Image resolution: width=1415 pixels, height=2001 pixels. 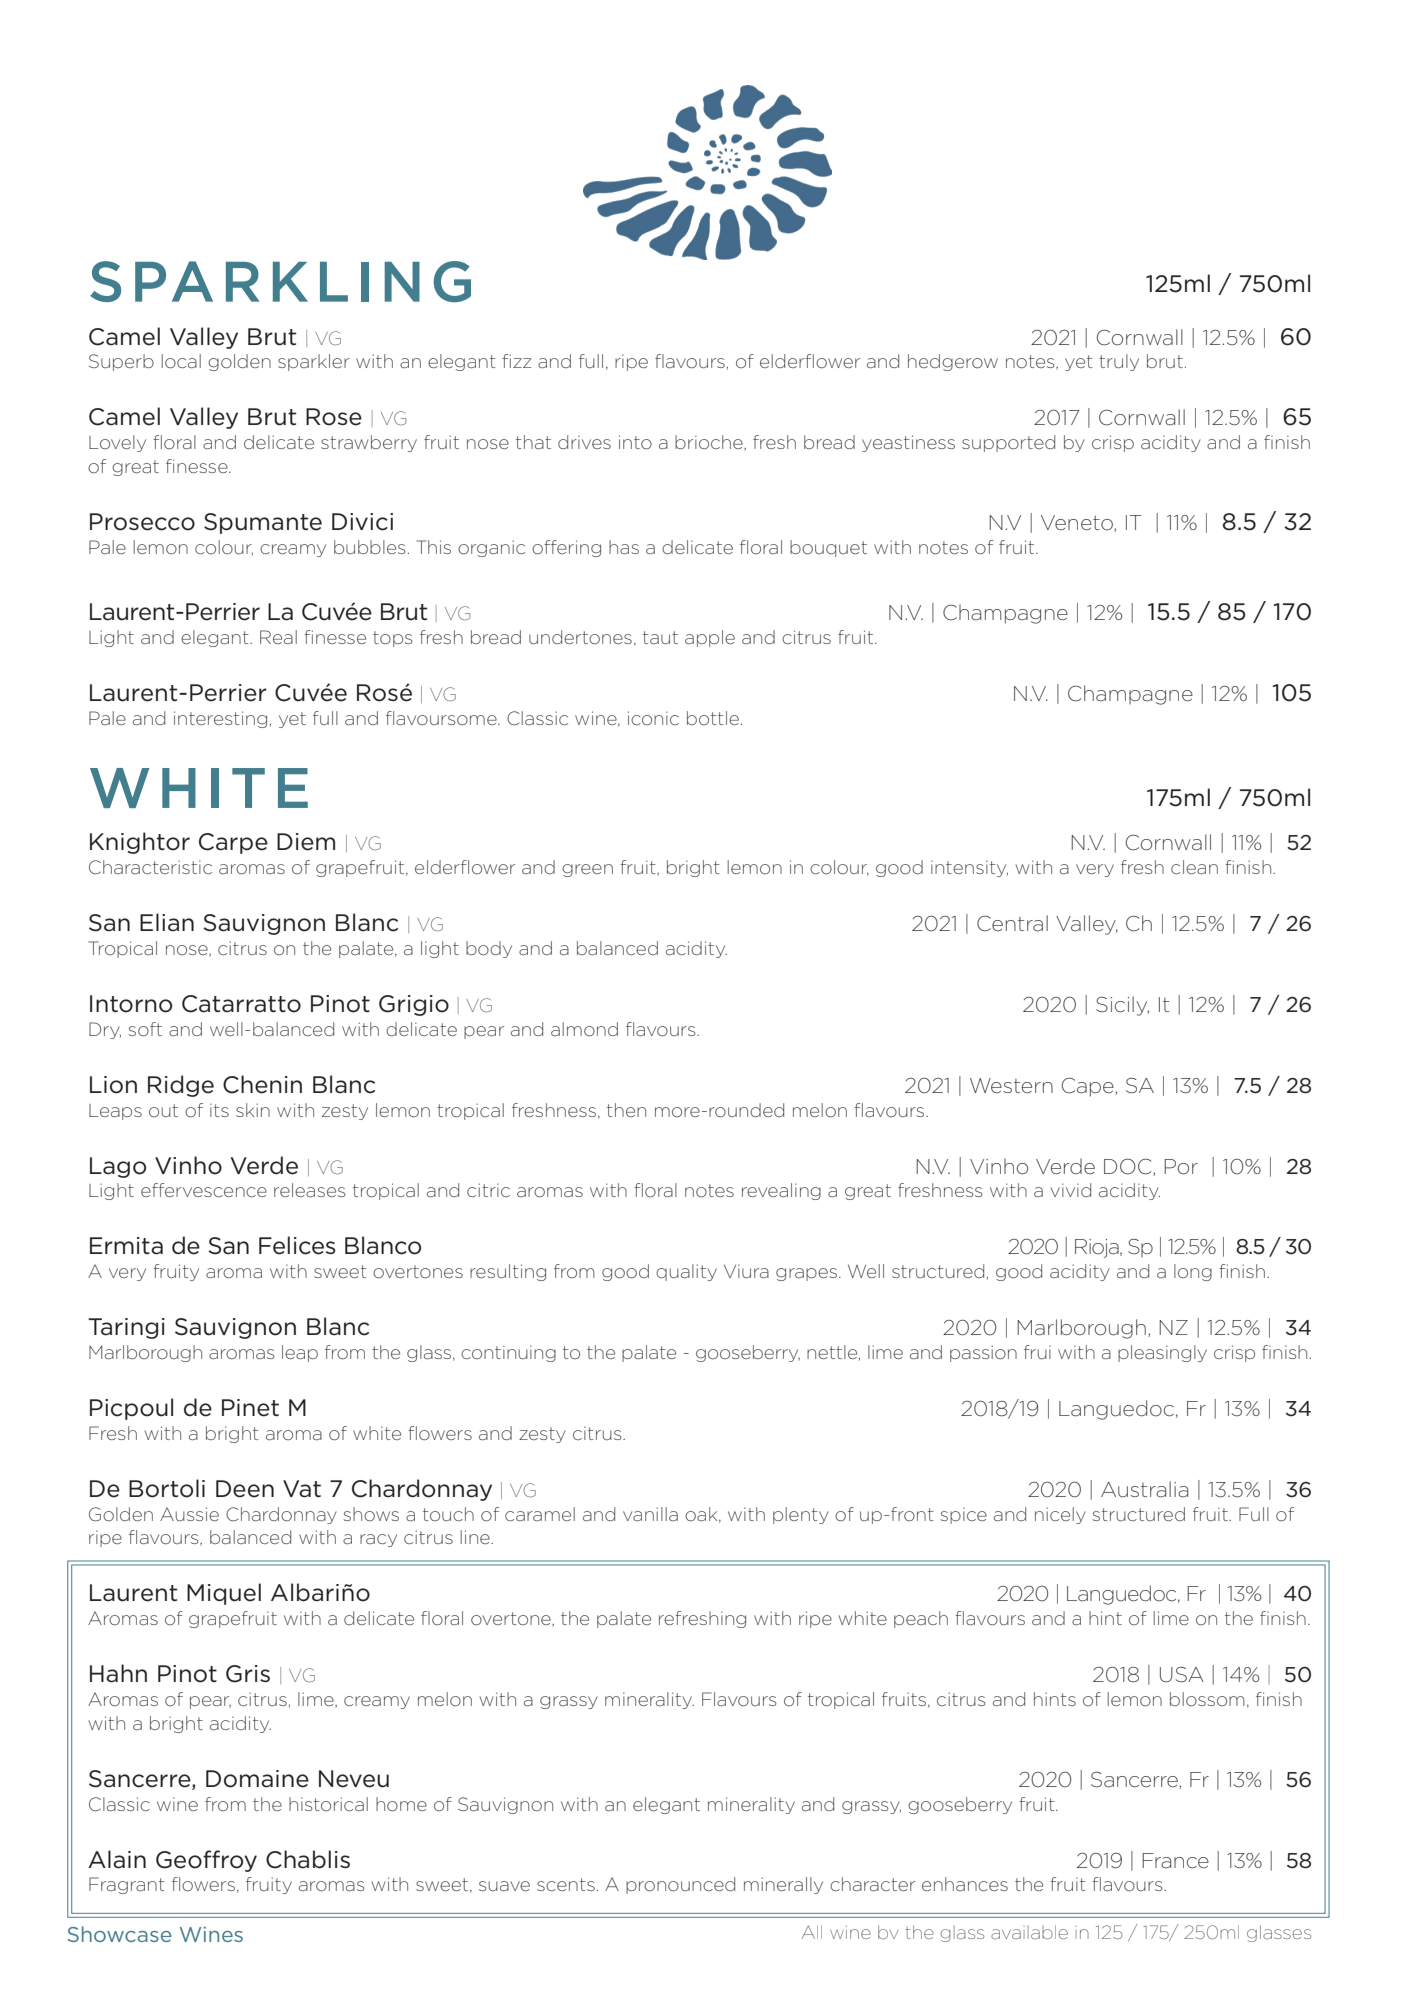 What do you see at coordinates (969, 868) in the screenshot?
I see `intensity` at bounding box center [969, 868].
